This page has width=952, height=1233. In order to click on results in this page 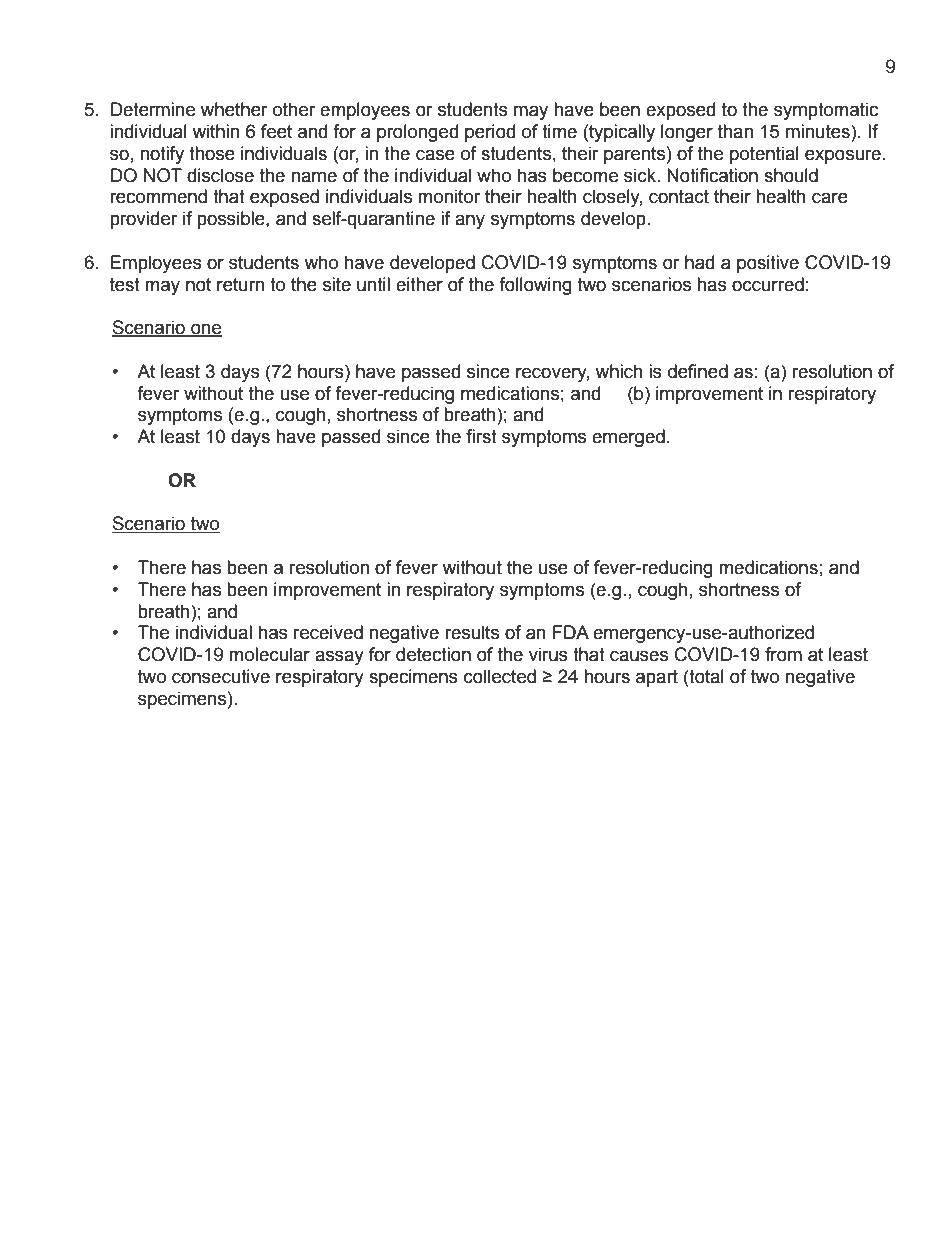, I will do `click(472, 632)`.
